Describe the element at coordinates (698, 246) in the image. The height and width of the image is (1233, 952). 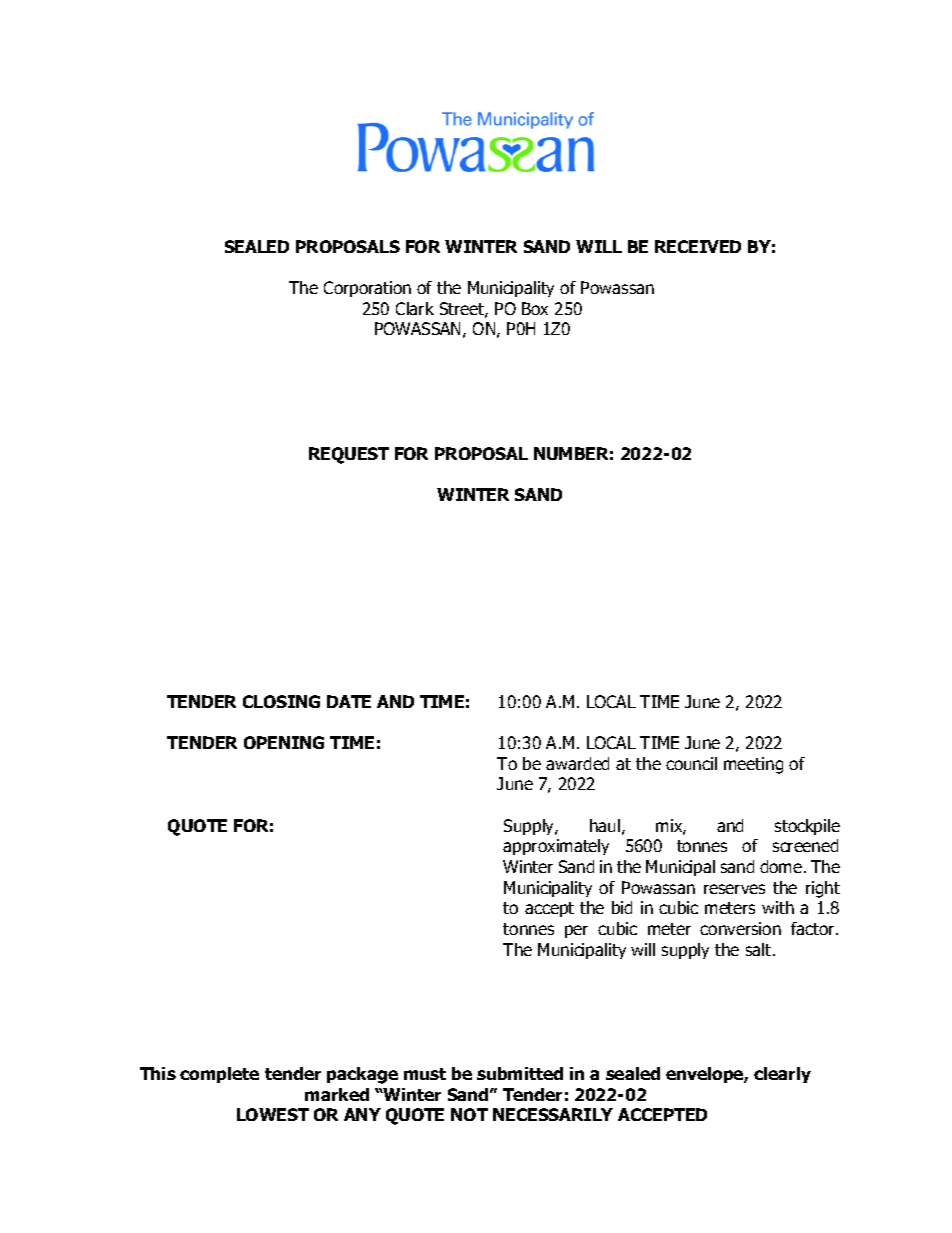
I see `RECEIVED` at that location.
